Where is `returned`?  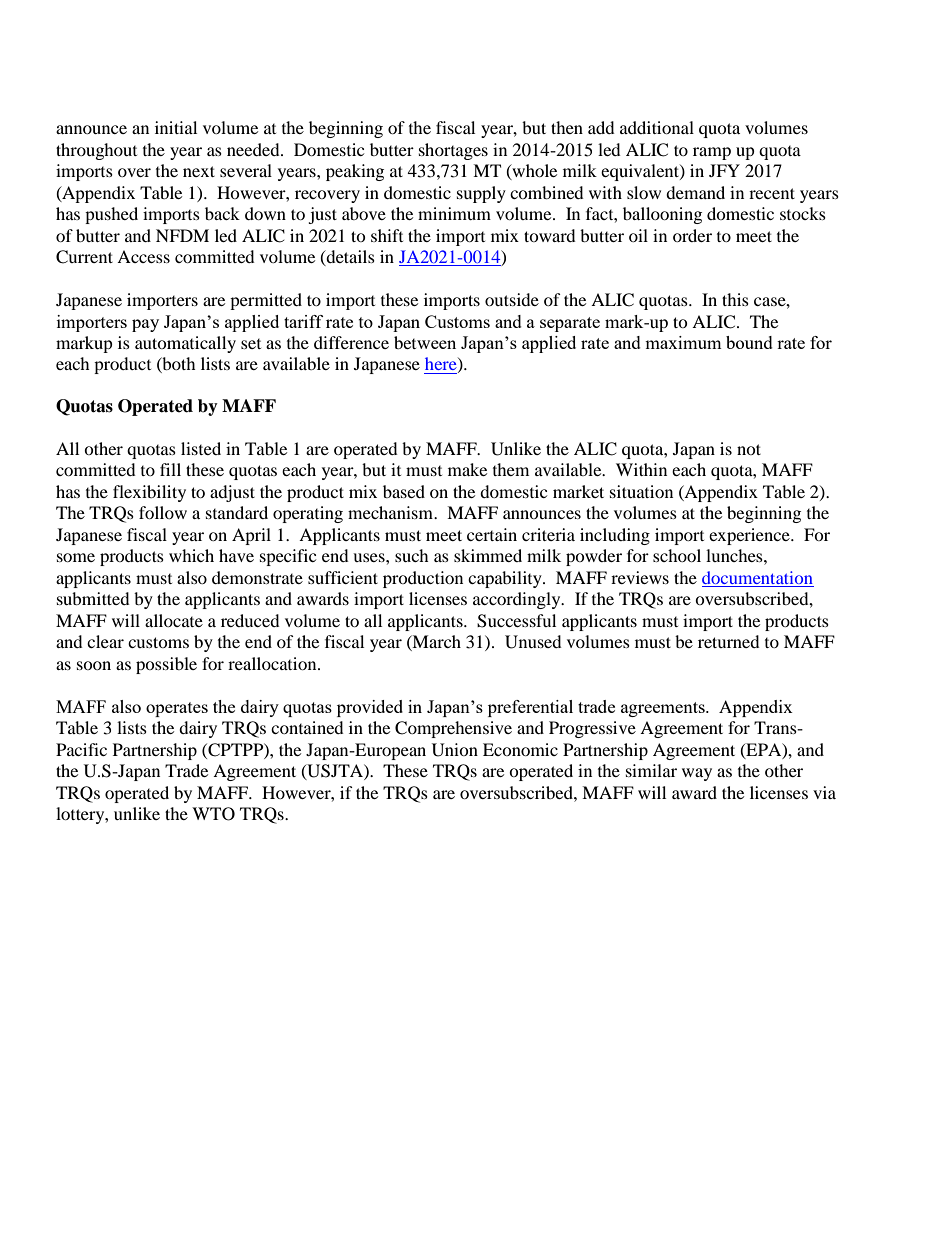 returned is located at coordinates (729, 641).
